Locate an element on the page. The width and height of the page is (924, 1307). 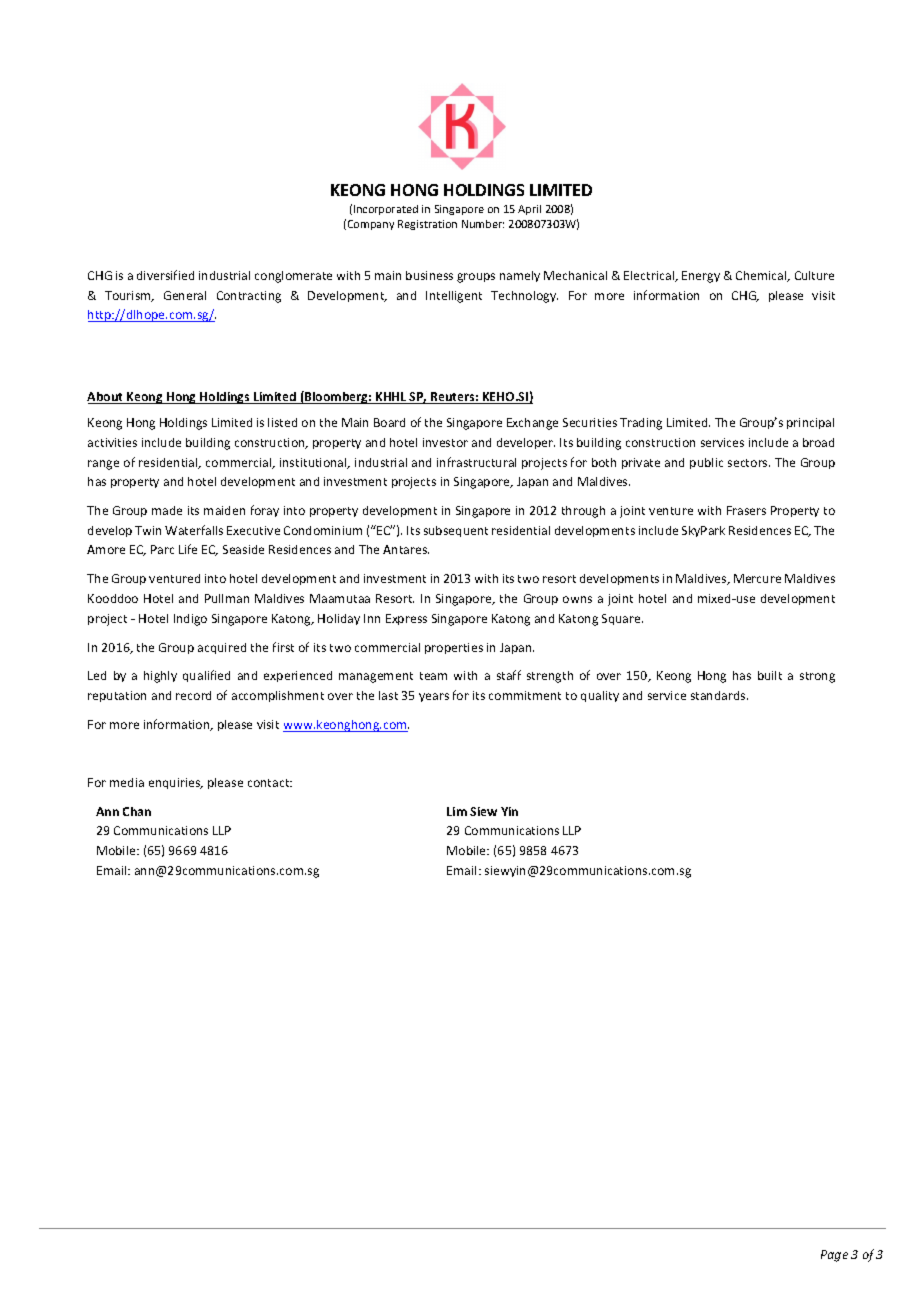
standards is located at coordinates (719, 695).
